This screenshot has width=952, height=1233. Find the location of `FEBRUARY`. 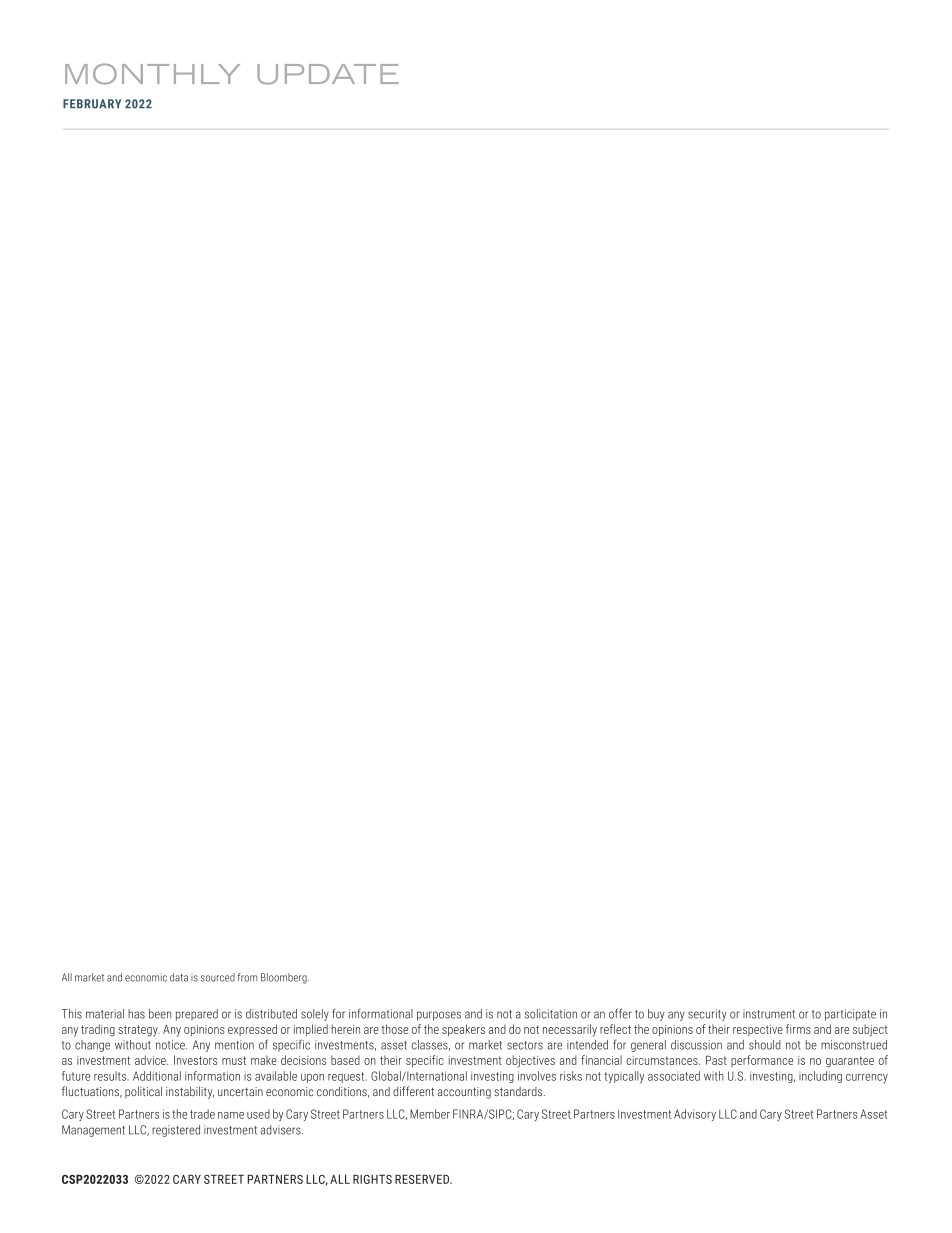

FEBRUARY is located at coordinates (92, 104).
